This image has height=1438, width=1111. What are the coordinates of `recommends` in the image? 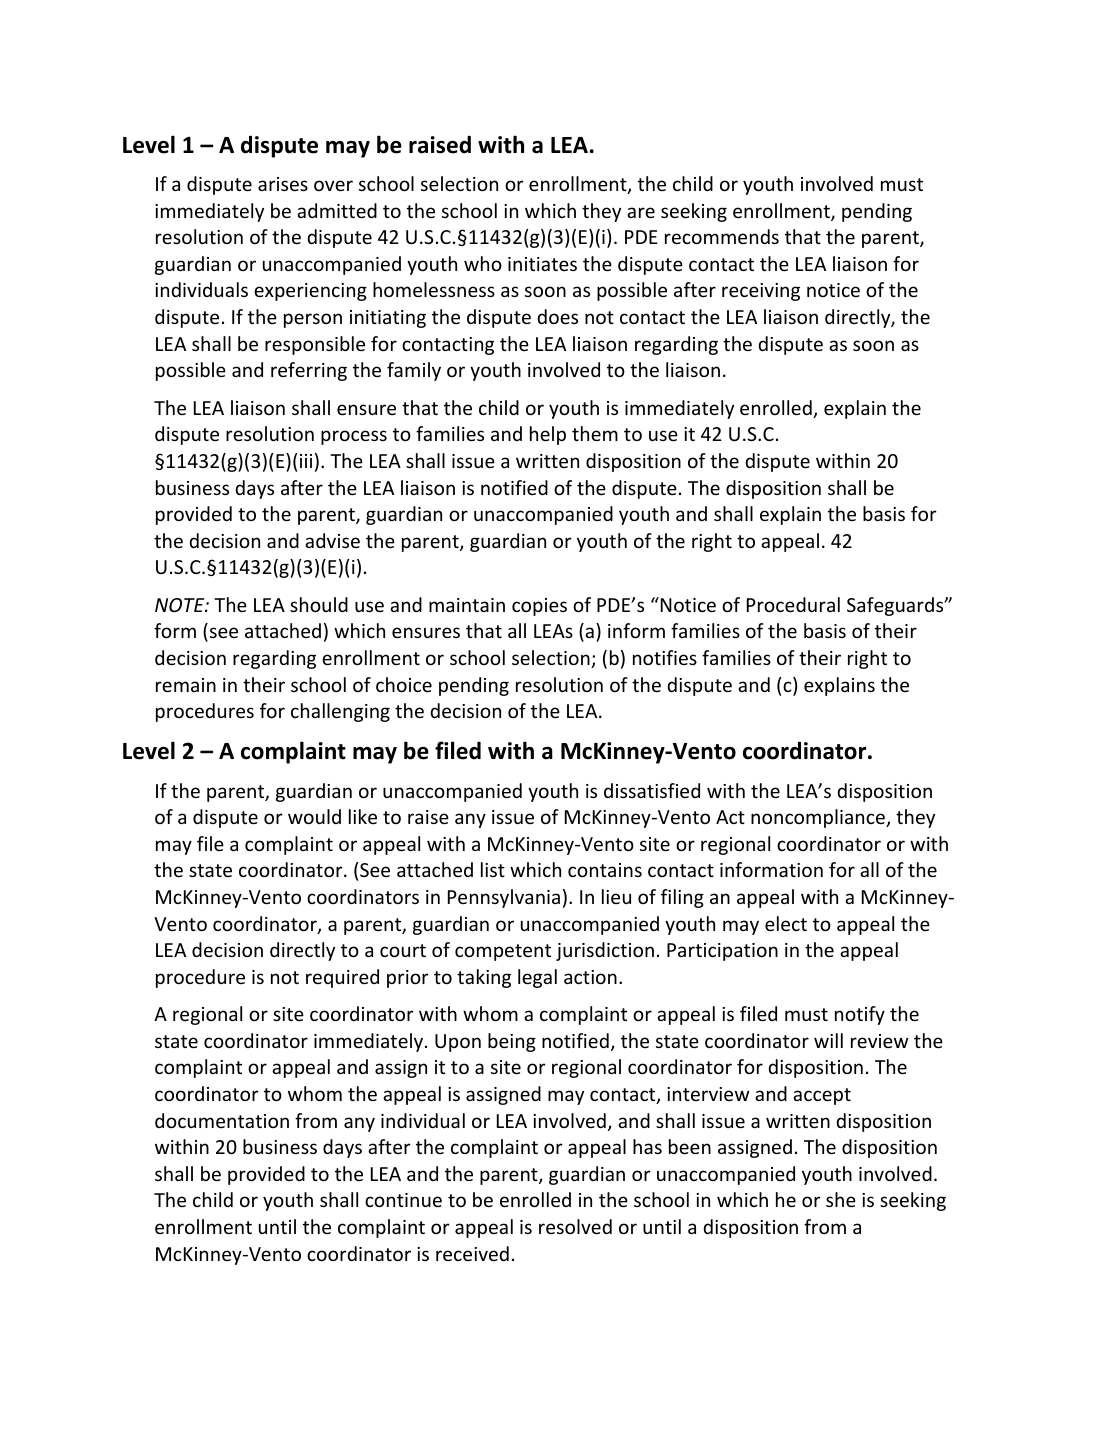 It's located at (722, 236).
